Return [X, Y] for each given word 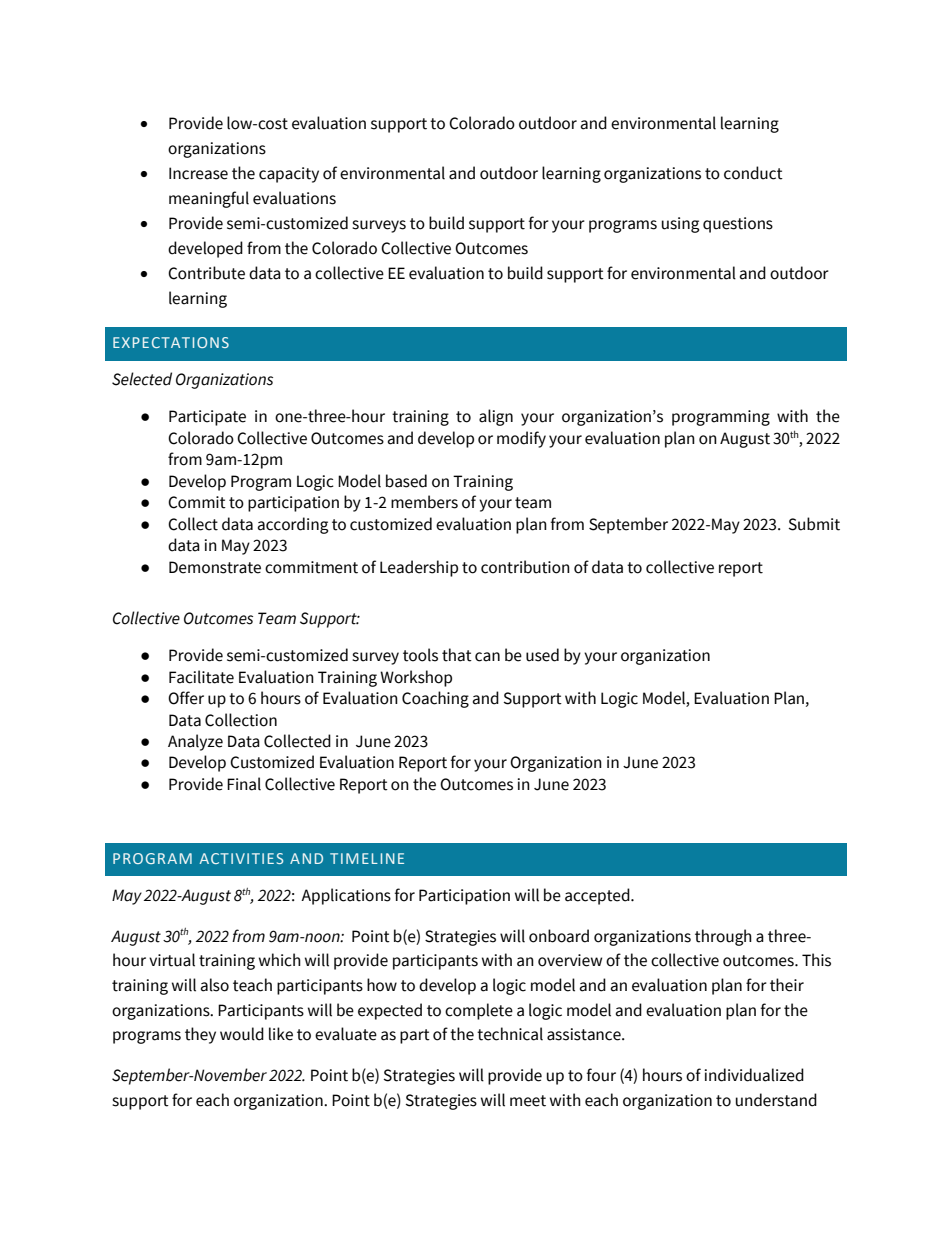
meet [528, 1101]
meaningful [209, 199]
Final [244, 784]
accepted [598, 896]
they [200, 1035]
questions [738, 225]
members [424, 502]
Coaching [435, 699]
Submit [814, 524]
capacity [289, 175]
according [293, 525]
